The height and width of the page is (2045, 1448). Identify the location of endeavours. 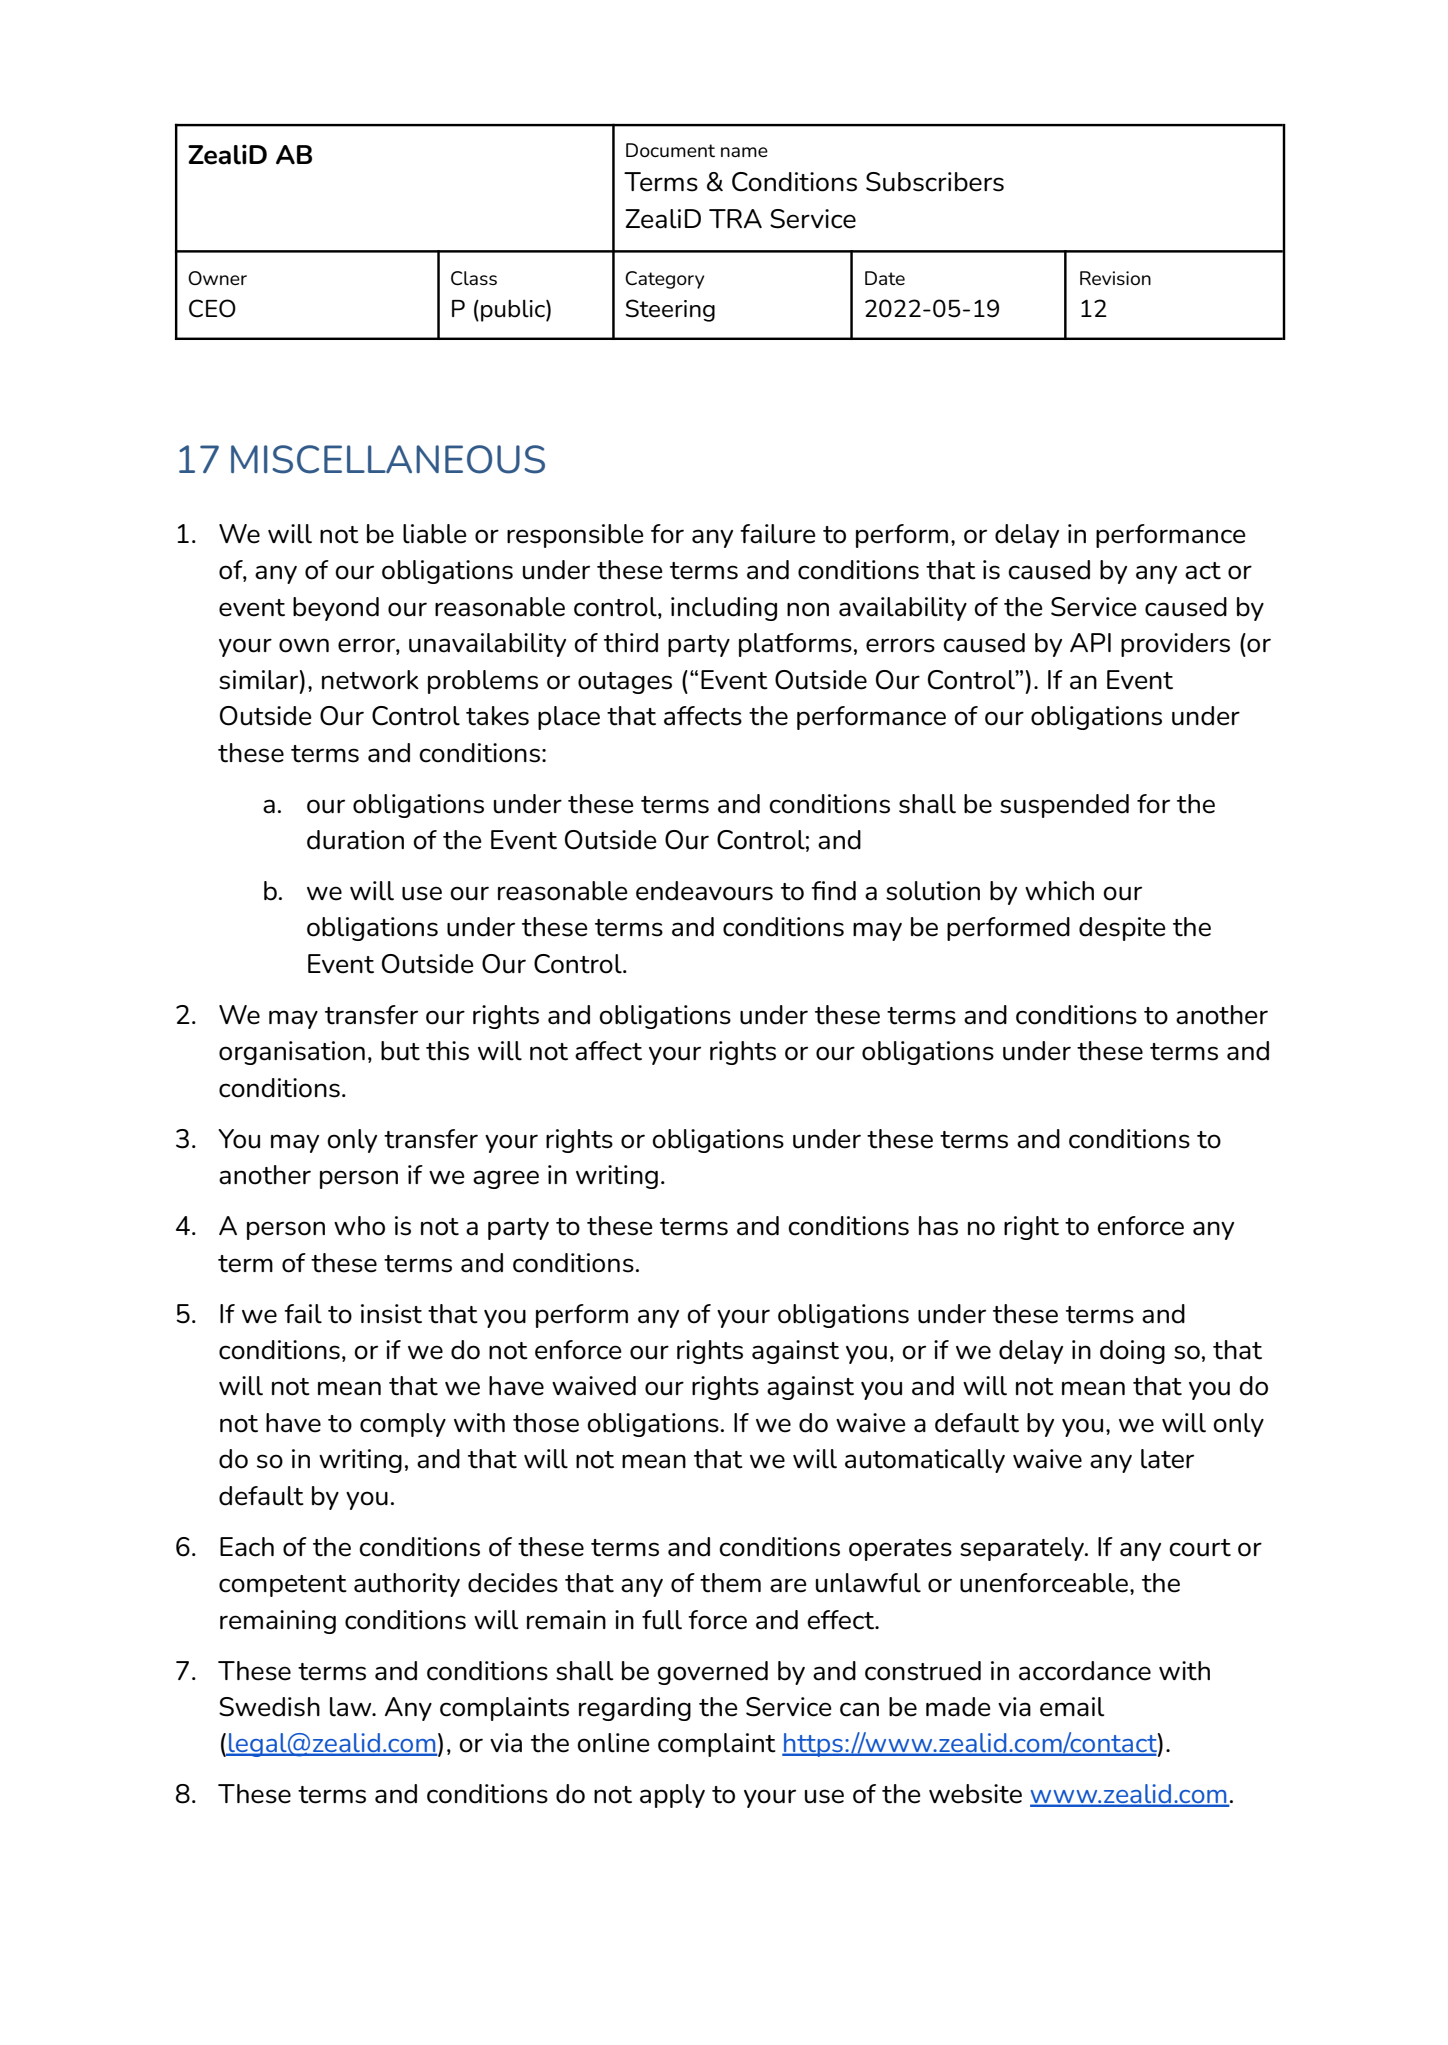
(704, 891).
